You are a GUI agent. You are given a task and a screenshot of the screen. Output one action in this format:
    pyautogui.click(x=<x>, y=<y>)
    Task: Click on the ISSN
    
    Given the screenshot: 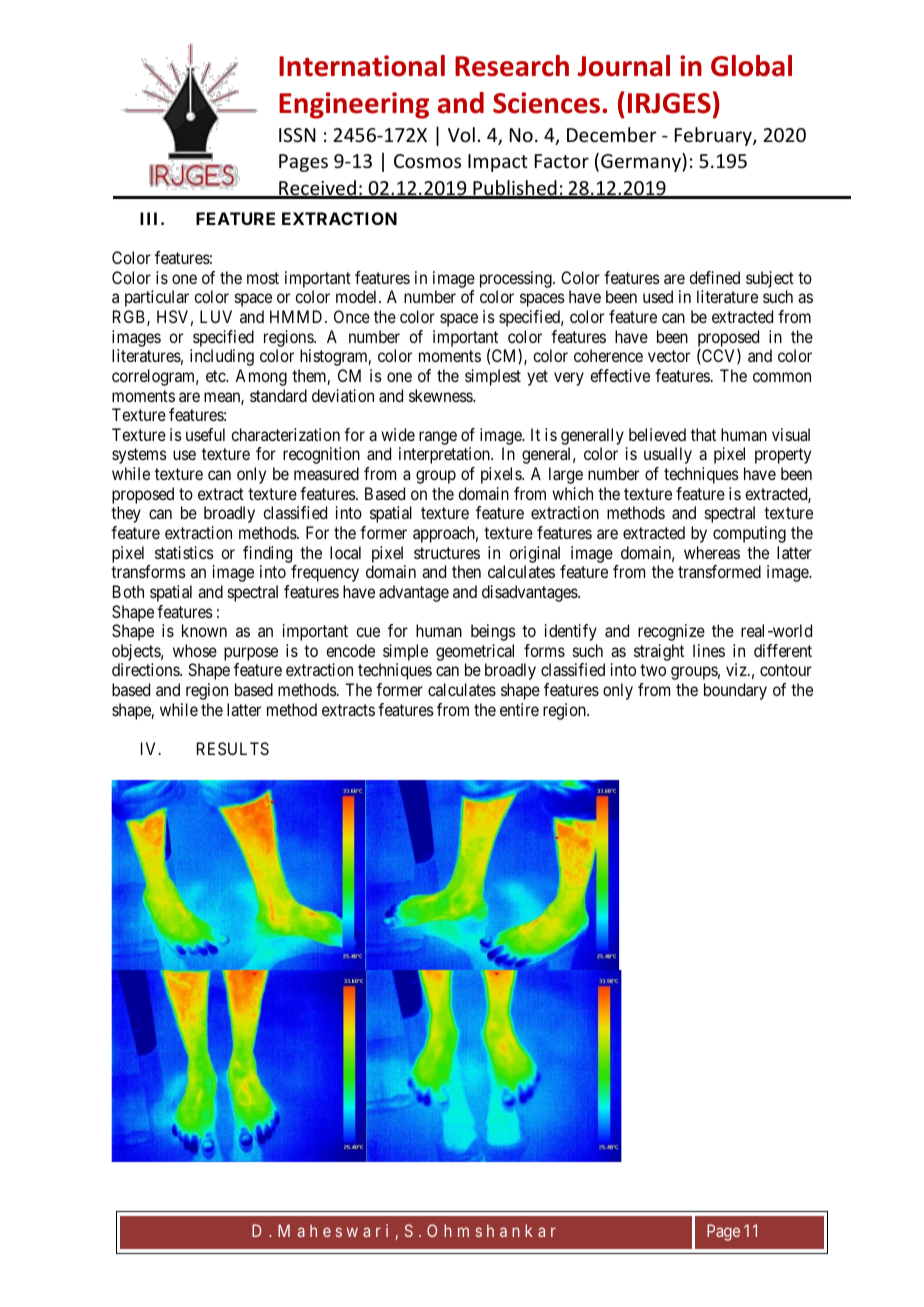 What is the action you would take?
    pyautogui.click(x=297, y=135)
